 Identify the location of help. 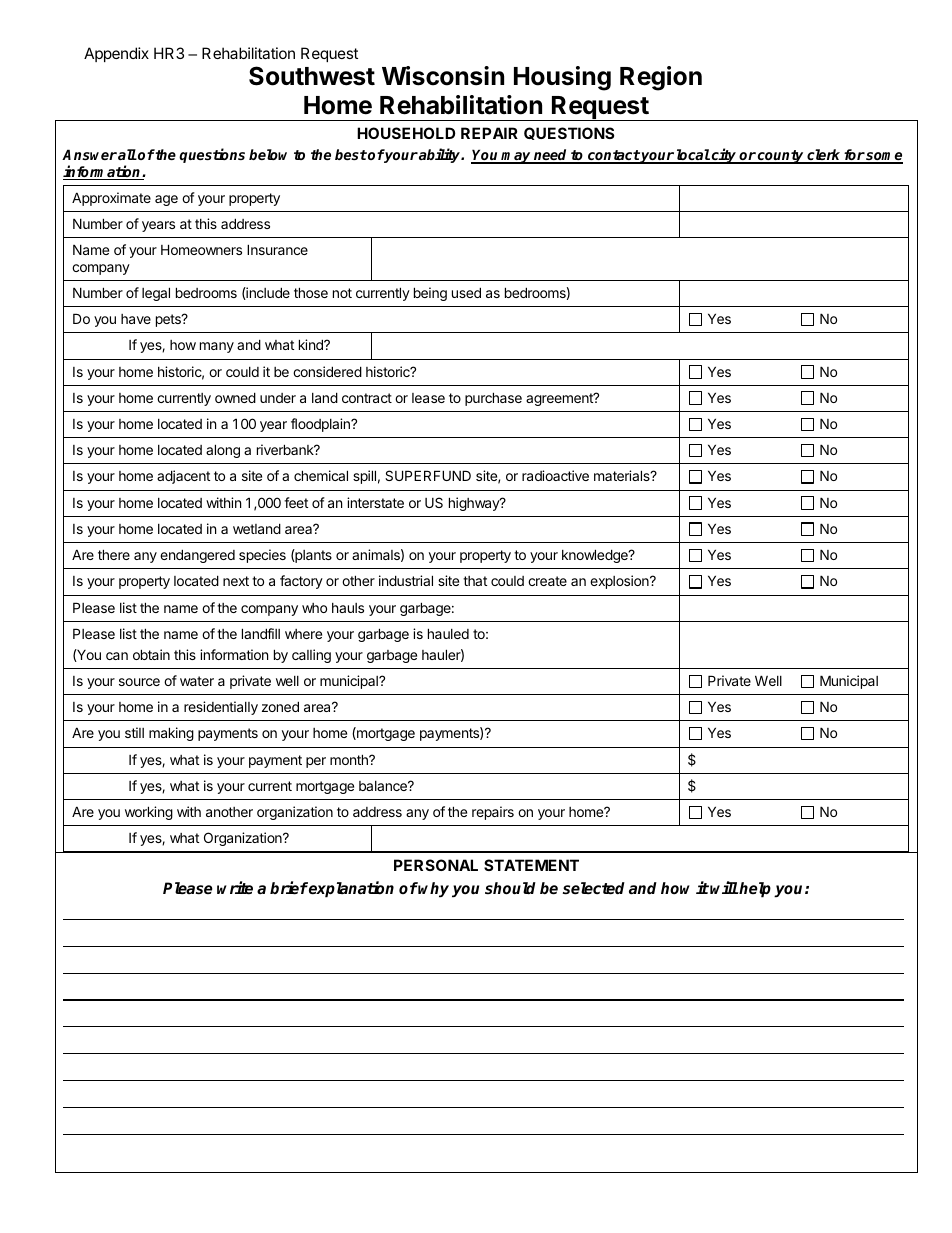
(755, 890).
